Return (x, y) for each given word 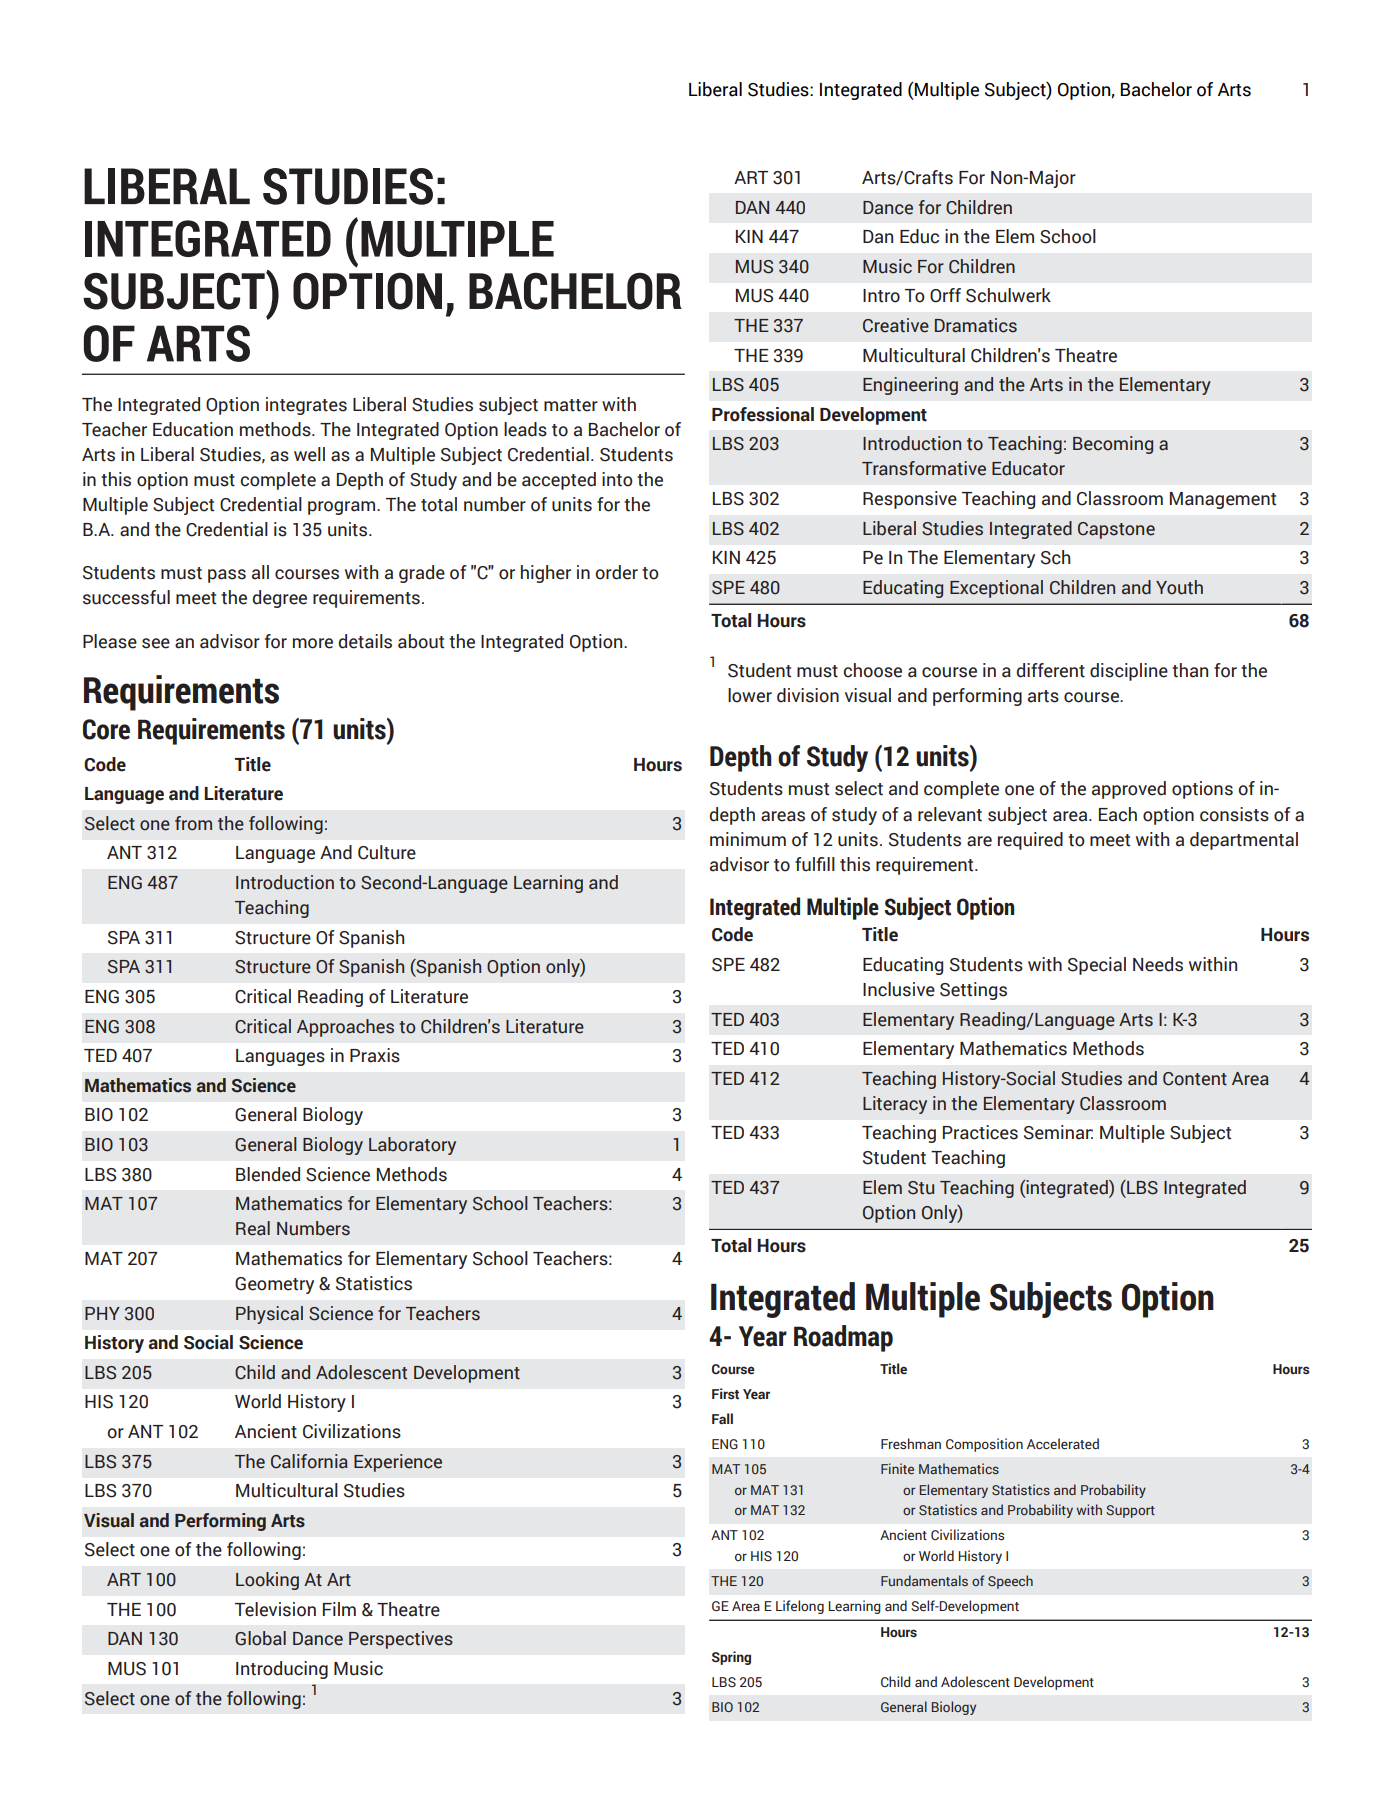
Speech (1010, 1582)
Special (1097, 966)
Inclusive (899, 989)
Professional (763, 414)
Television (275, 1609)
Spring (731, 1658)
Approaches (345, 1028)
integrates (306, 406)
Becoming (1113, 445)
